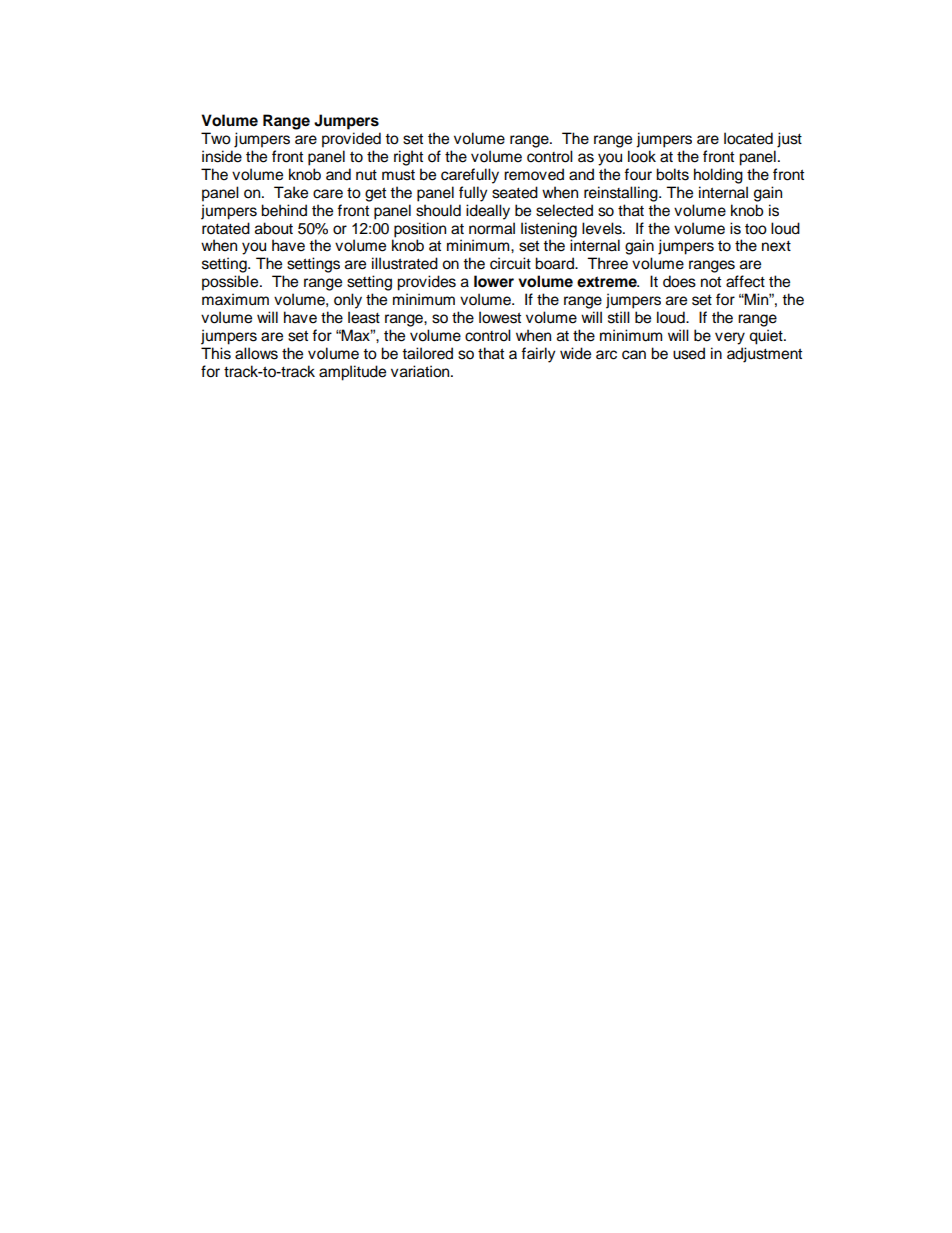 The image size is (952, 1233). What do you see at coordinates (351, 140) in the page?
I see `provided` at bounding box center [351, 140].
